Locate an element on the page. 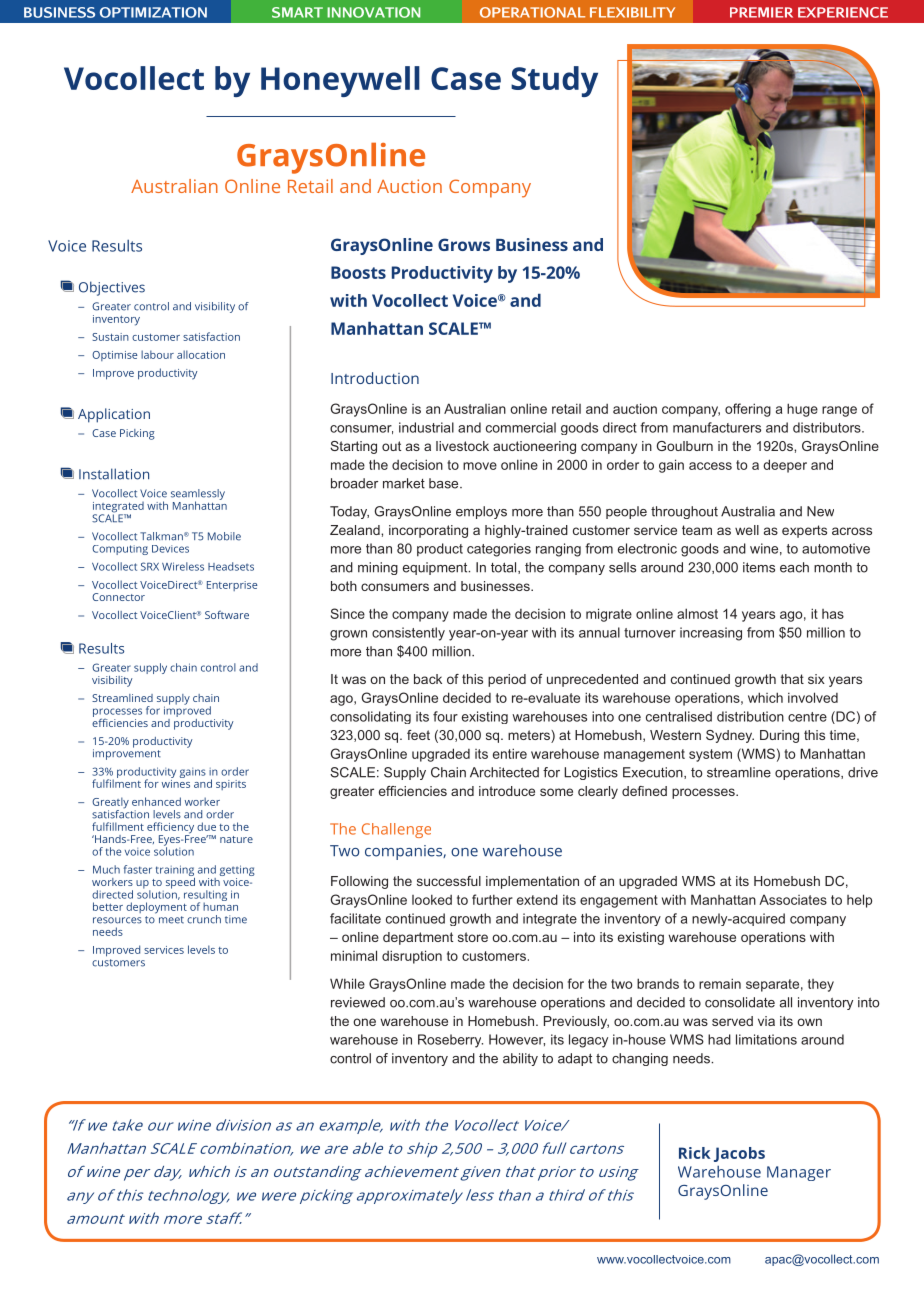 The height and width of the document is (1308, 924). ability is located at coordinates (520, 1059).
